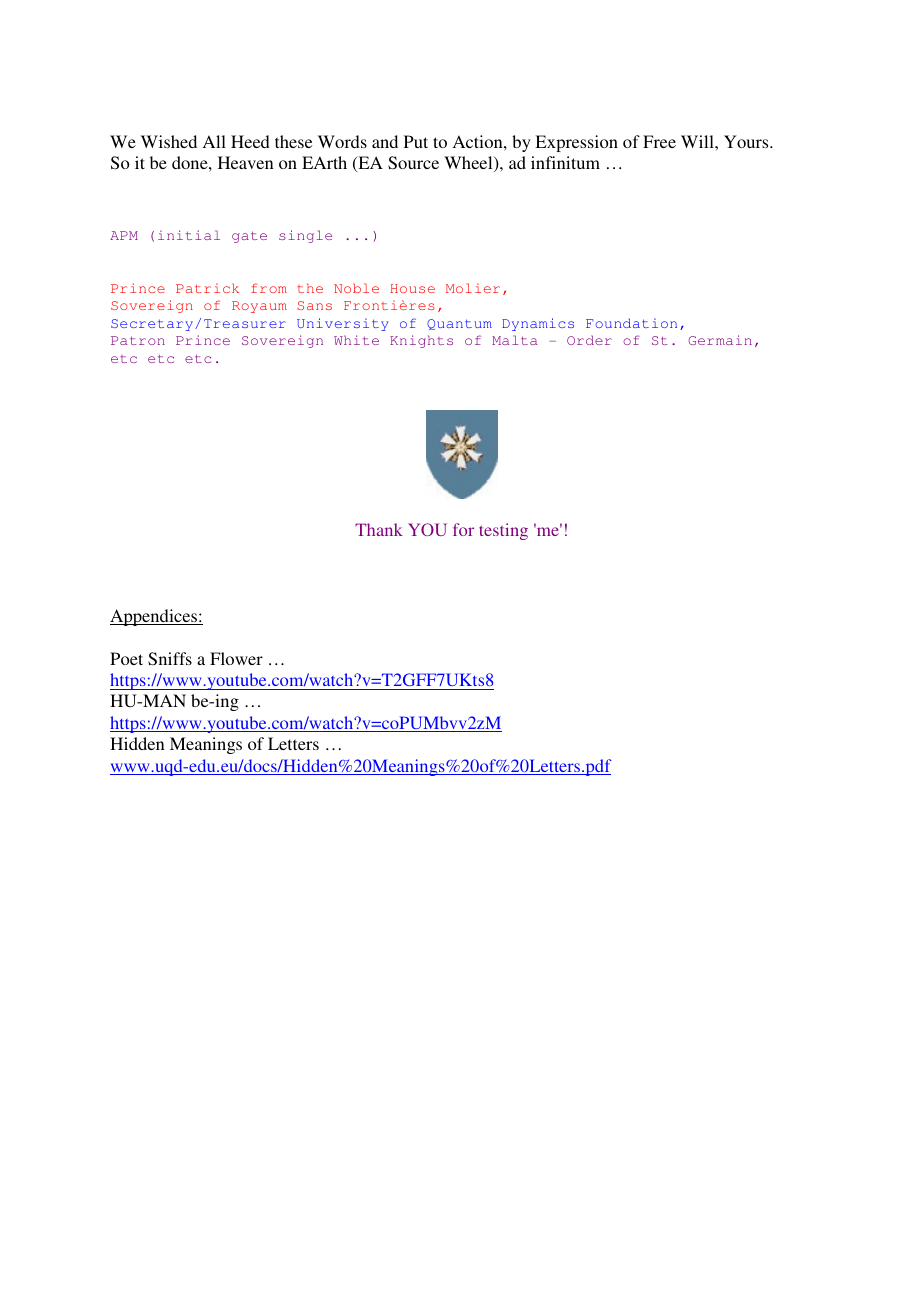  Describe the element at coordinates (126, 658) in the screenshot. I see `Poet` at that location.
